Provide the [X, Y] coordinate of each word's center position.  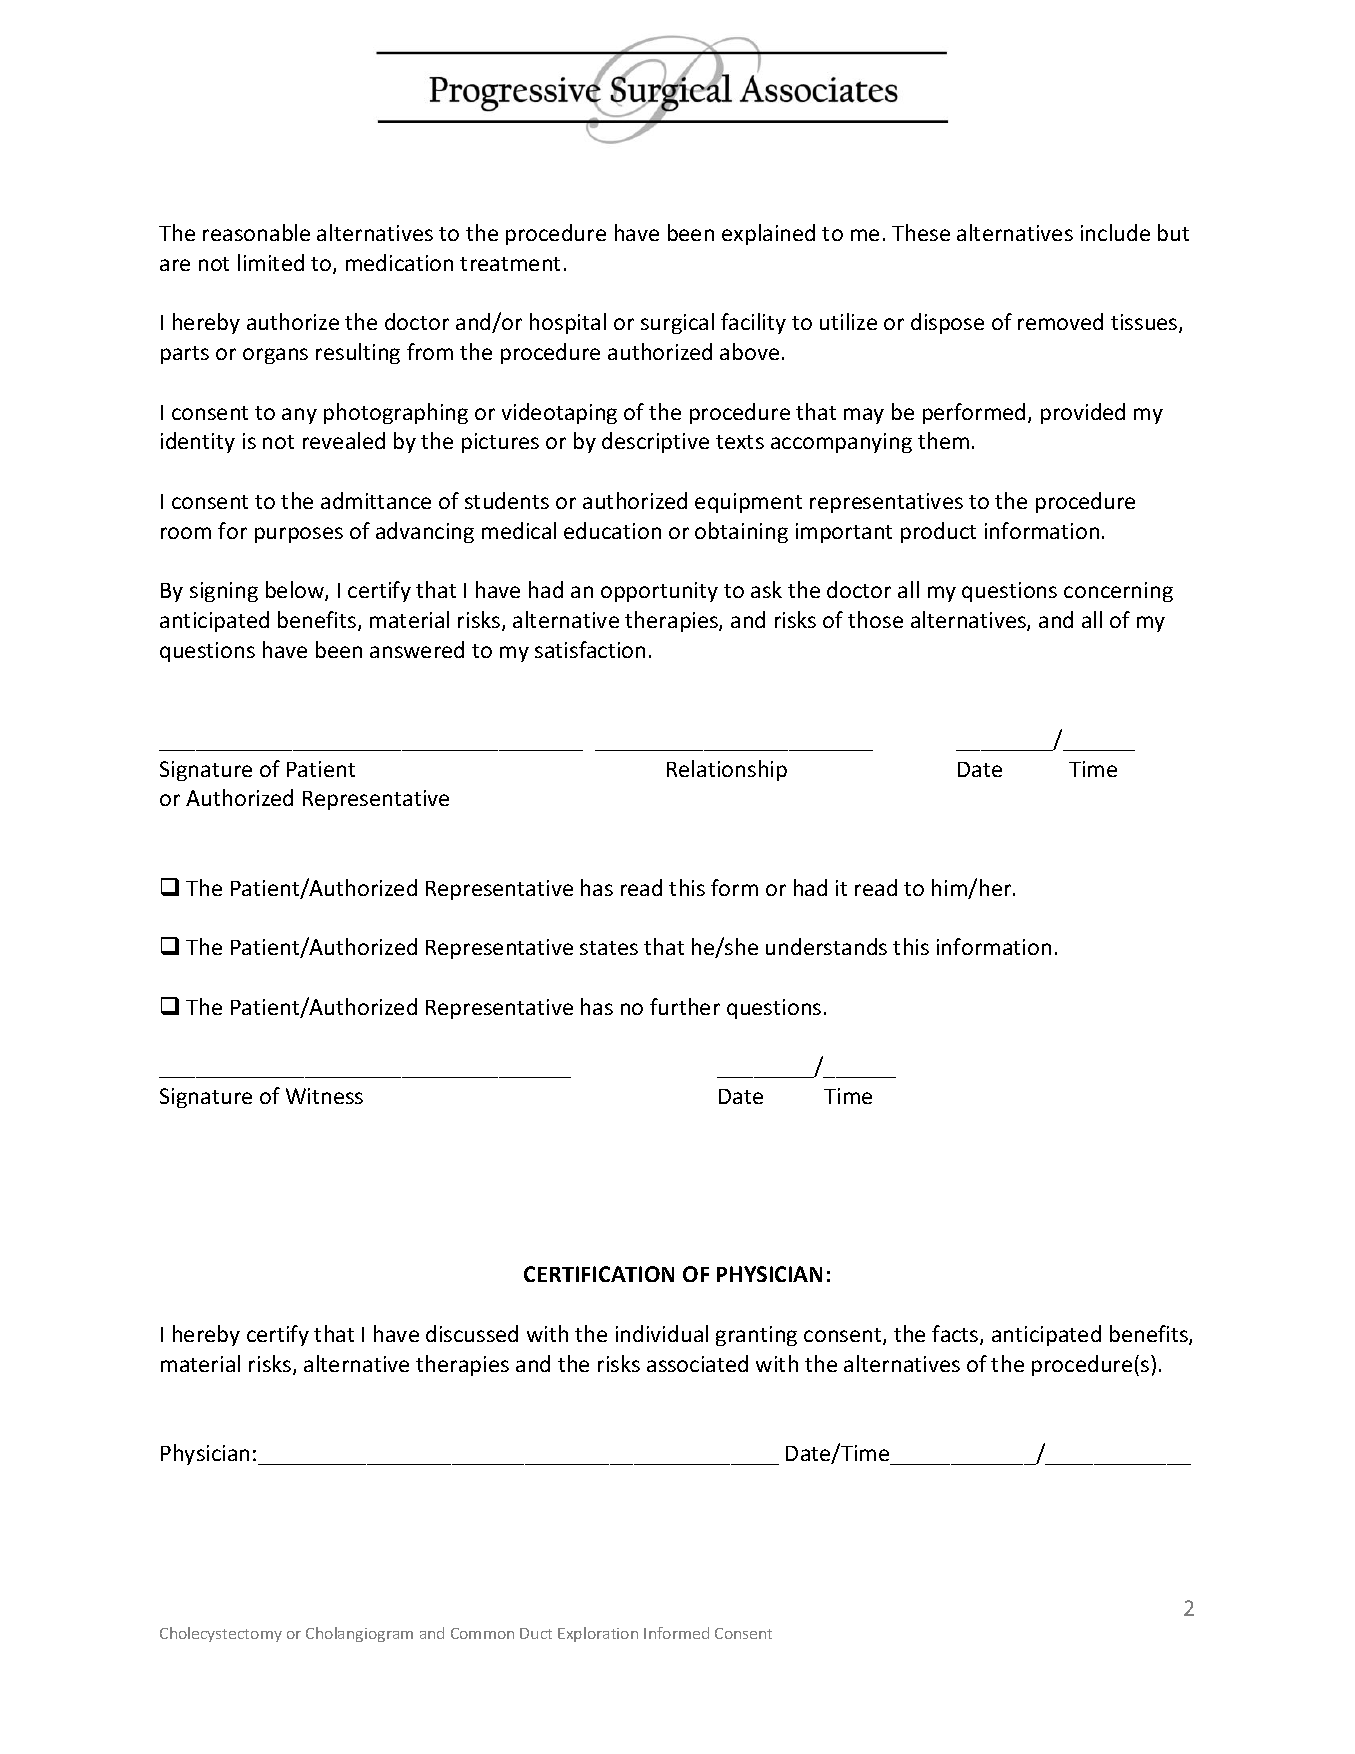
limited [271, 262]
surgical [677, 323]
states [609, 948]
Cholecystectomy [221, 1634]
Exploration [598, 1634]
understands [826, 946]
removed [1060, 321]
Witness [324, 1096]
